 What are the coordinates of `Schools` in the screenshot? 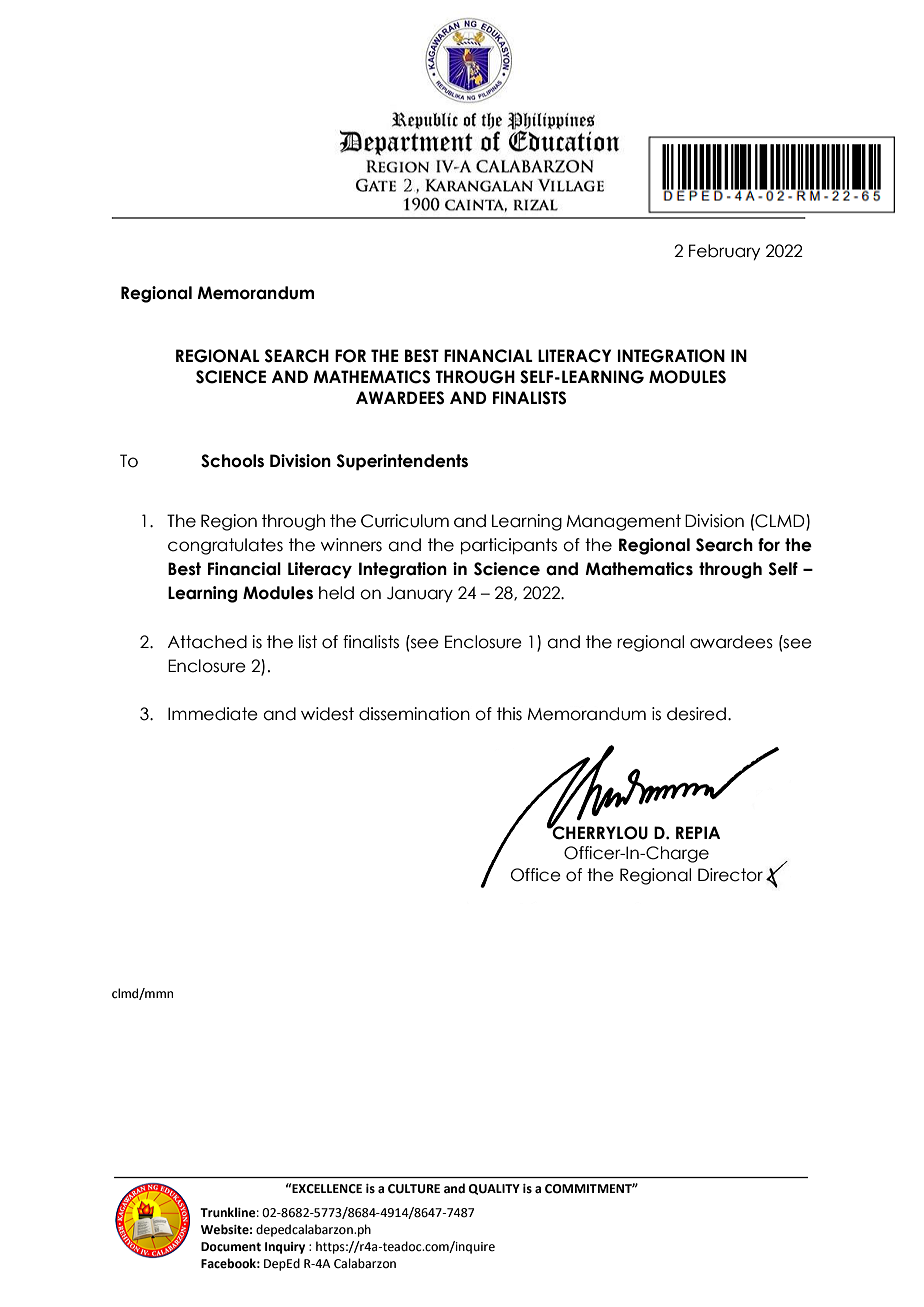 It's located at (232, 461).
